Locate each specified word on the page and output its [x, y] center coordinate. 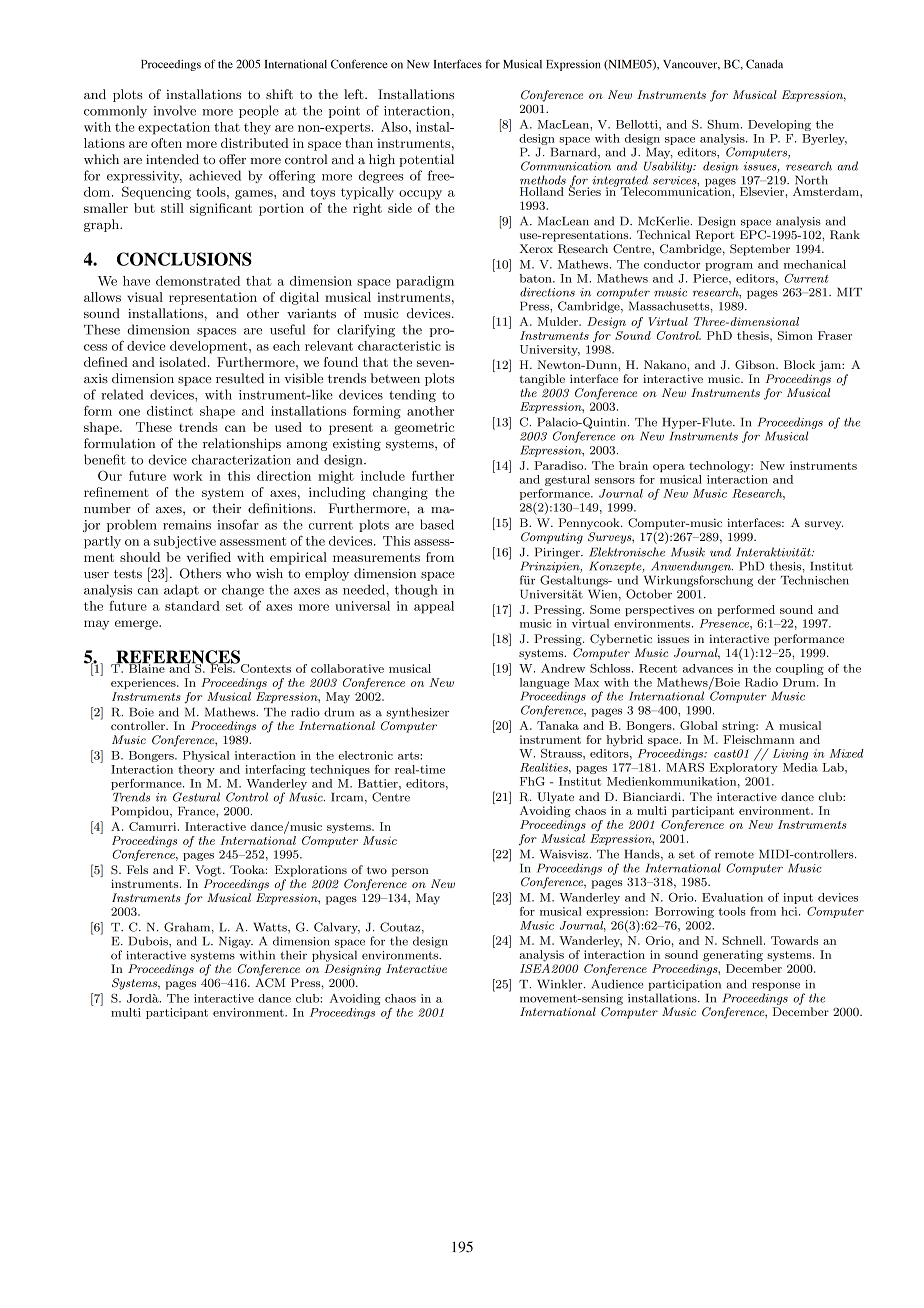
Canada [764, 64]
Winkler [561, 984]
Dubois [149, 941]
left [355, 94]
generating [733, 956]
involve [175, 110]
